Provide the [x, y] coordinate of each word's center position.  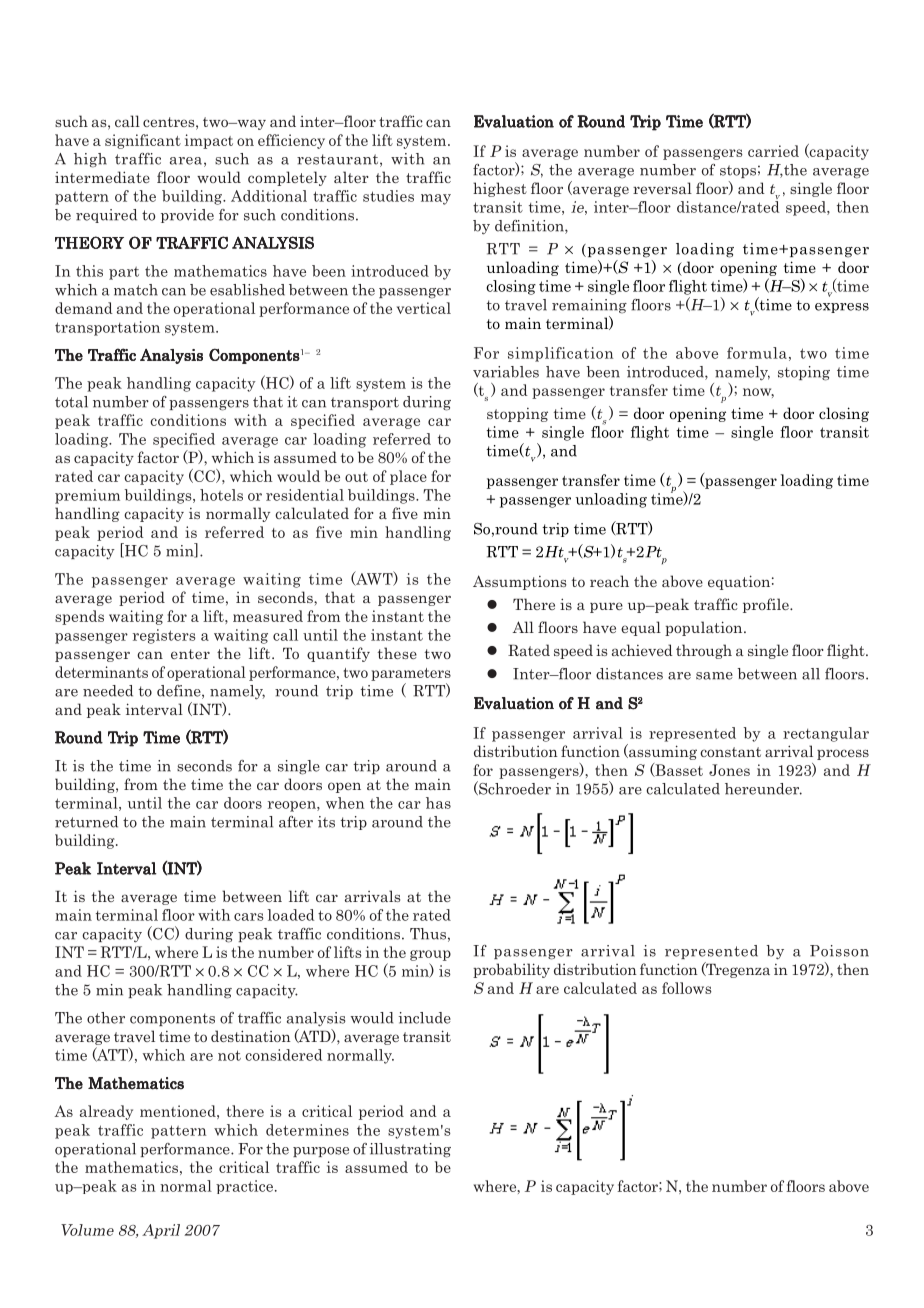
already [106, 1112]
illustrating [410, 1150]
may [436, 199]
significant [143, 141]
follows [687, 988]
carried [773, 151]
